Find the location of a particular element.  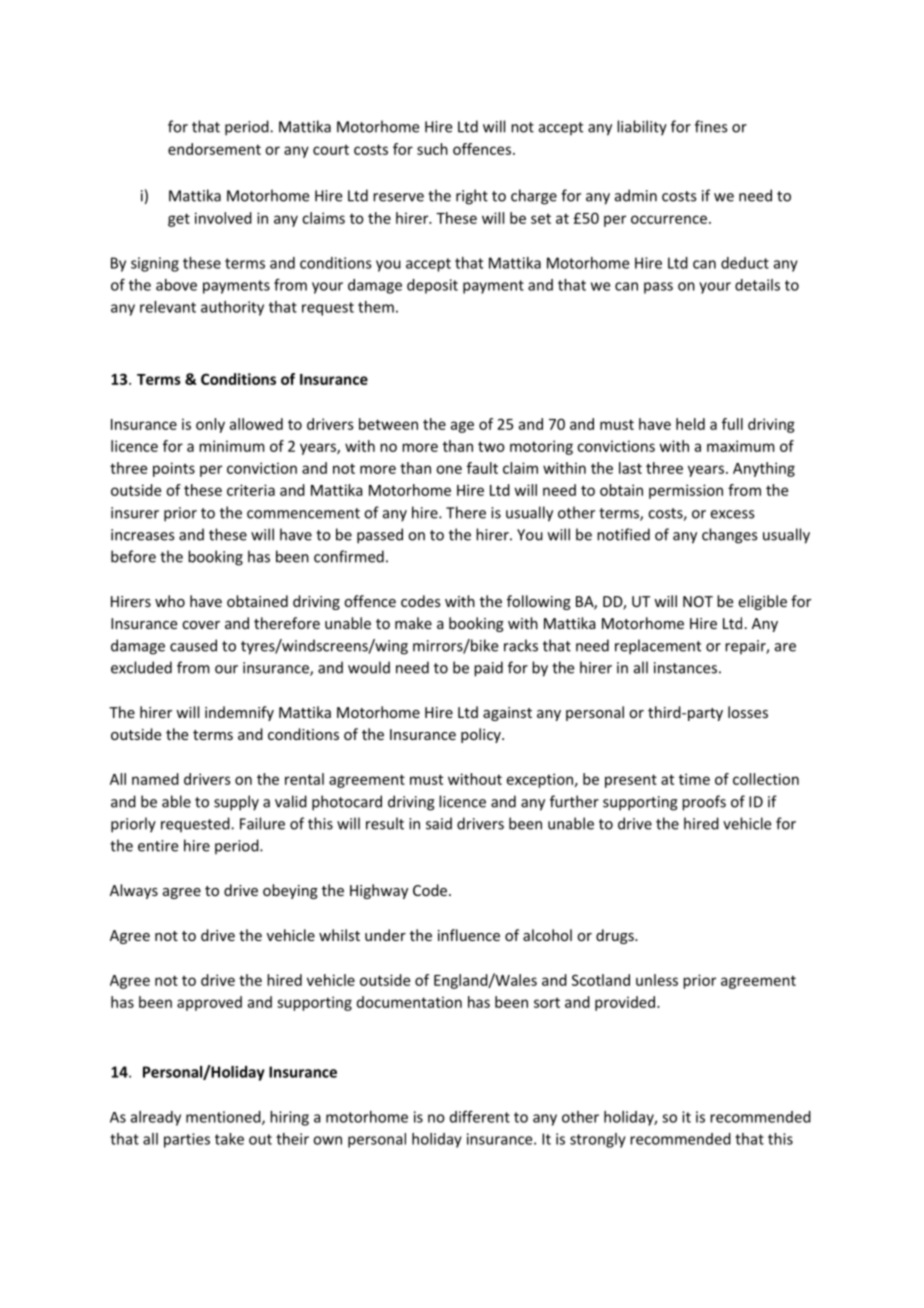

said is located at coordinates (439, 823).
